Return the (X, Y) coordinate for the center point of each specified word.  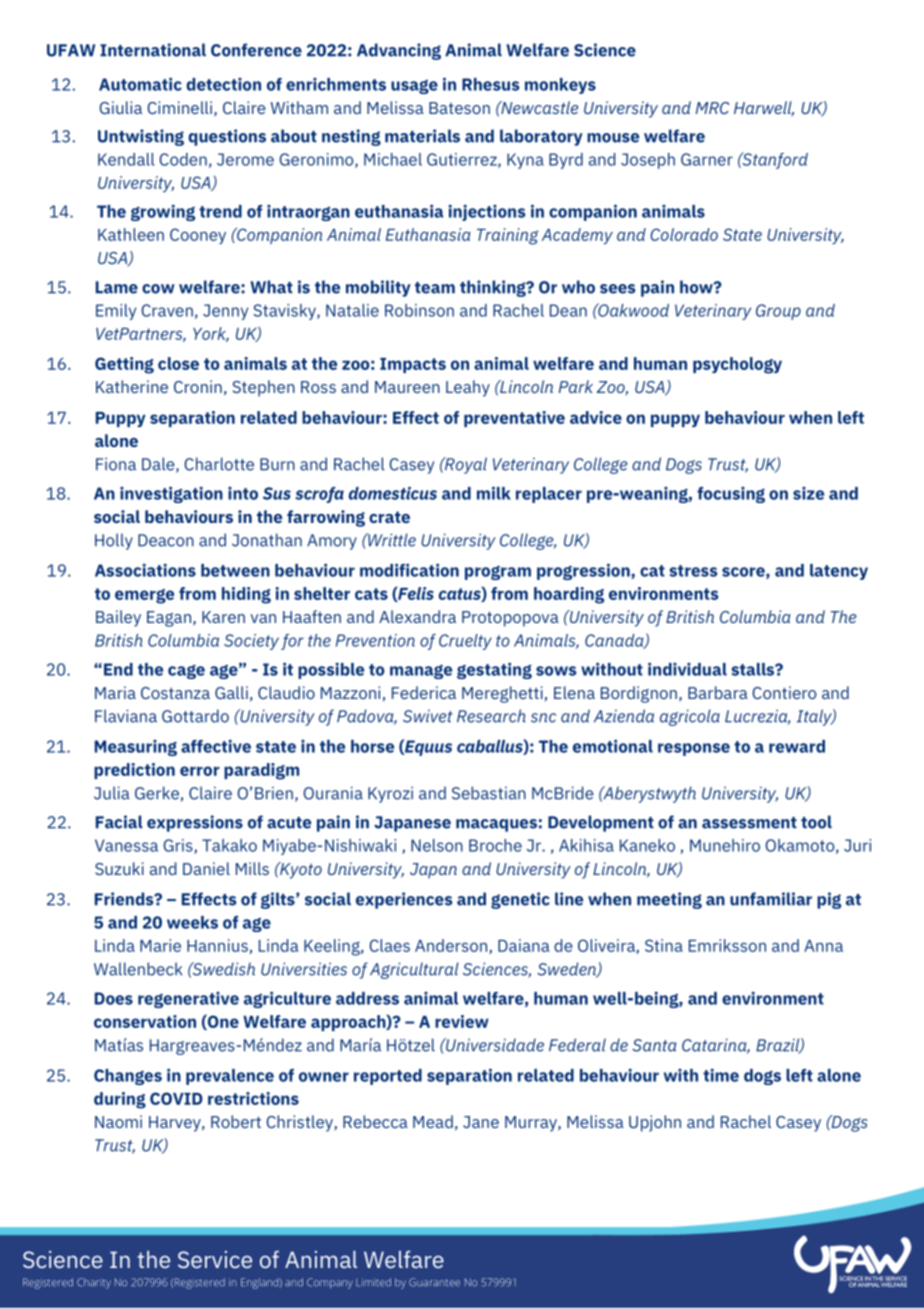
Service (215, 1259)
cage (186, 672)
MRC (713, 108)
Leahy (468, 388)
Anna (823, 946)
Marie (160, 945)
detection (223, 84)
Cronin (198, 386)
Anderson (452, 946)
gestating (494, 670)
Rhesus (491, 84)
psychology (737, 365)
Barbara (718, 692)
